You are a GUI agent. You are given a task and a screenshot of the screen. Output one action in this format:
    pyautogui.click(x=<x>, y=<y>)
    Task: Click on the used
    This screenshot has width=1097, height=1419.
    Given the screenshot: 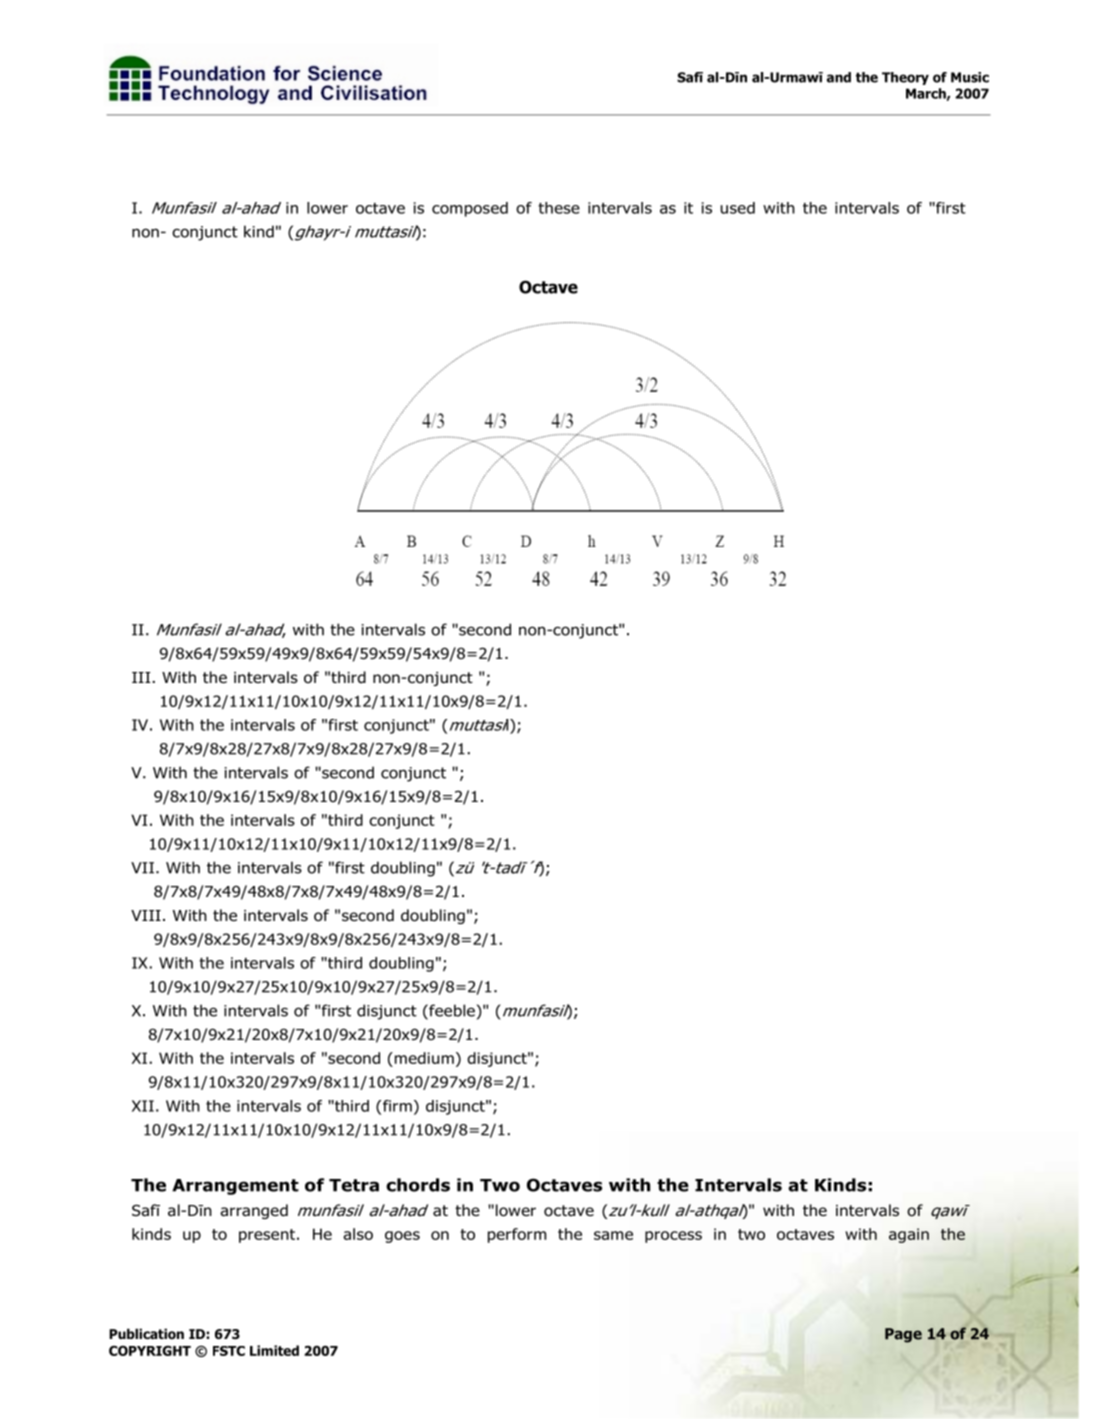 What is the action you would take?
    pyautogui.click(x=737, y=208)
